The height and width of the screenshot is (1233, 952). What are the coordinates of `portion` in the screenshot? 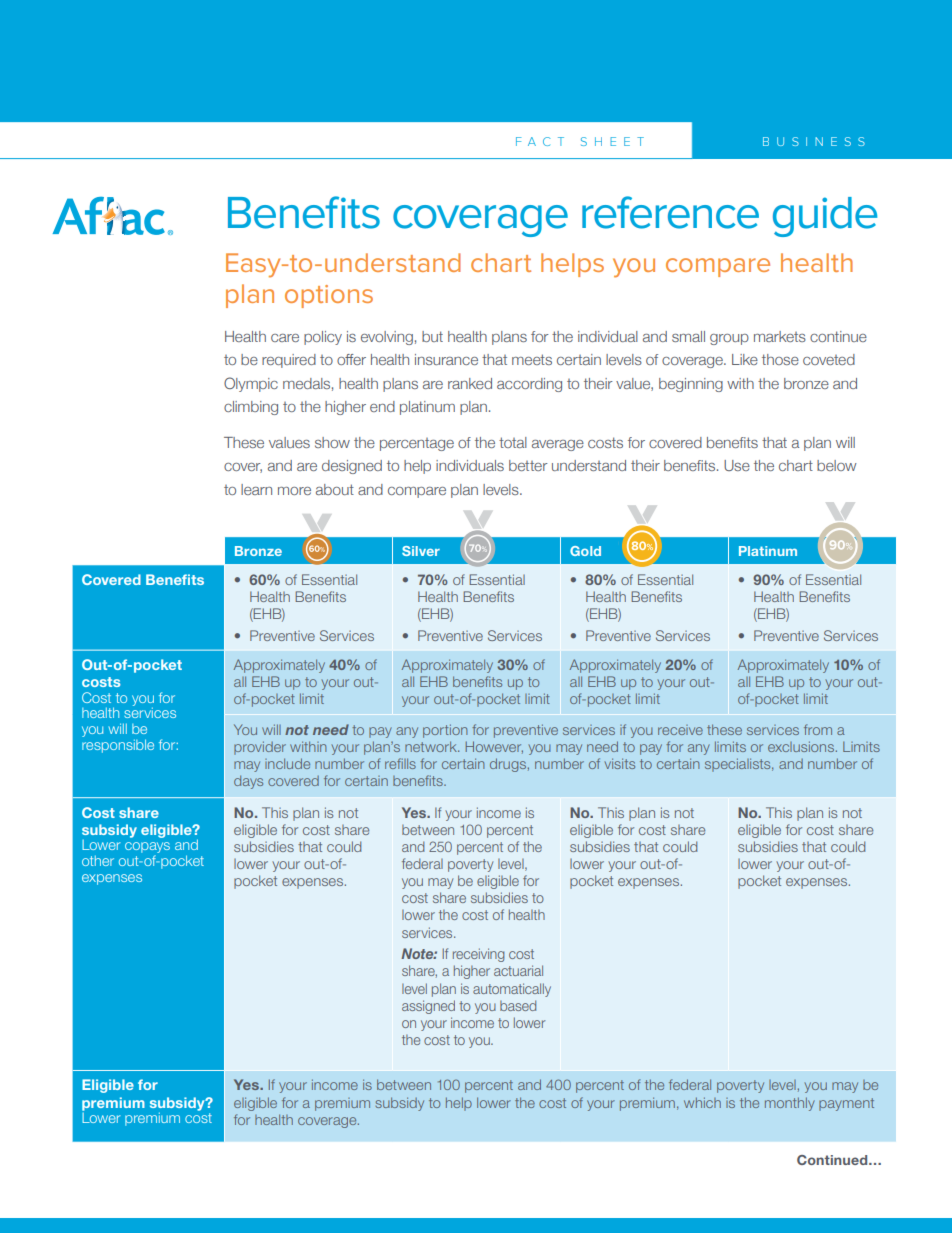 It's located at (445, 731).
